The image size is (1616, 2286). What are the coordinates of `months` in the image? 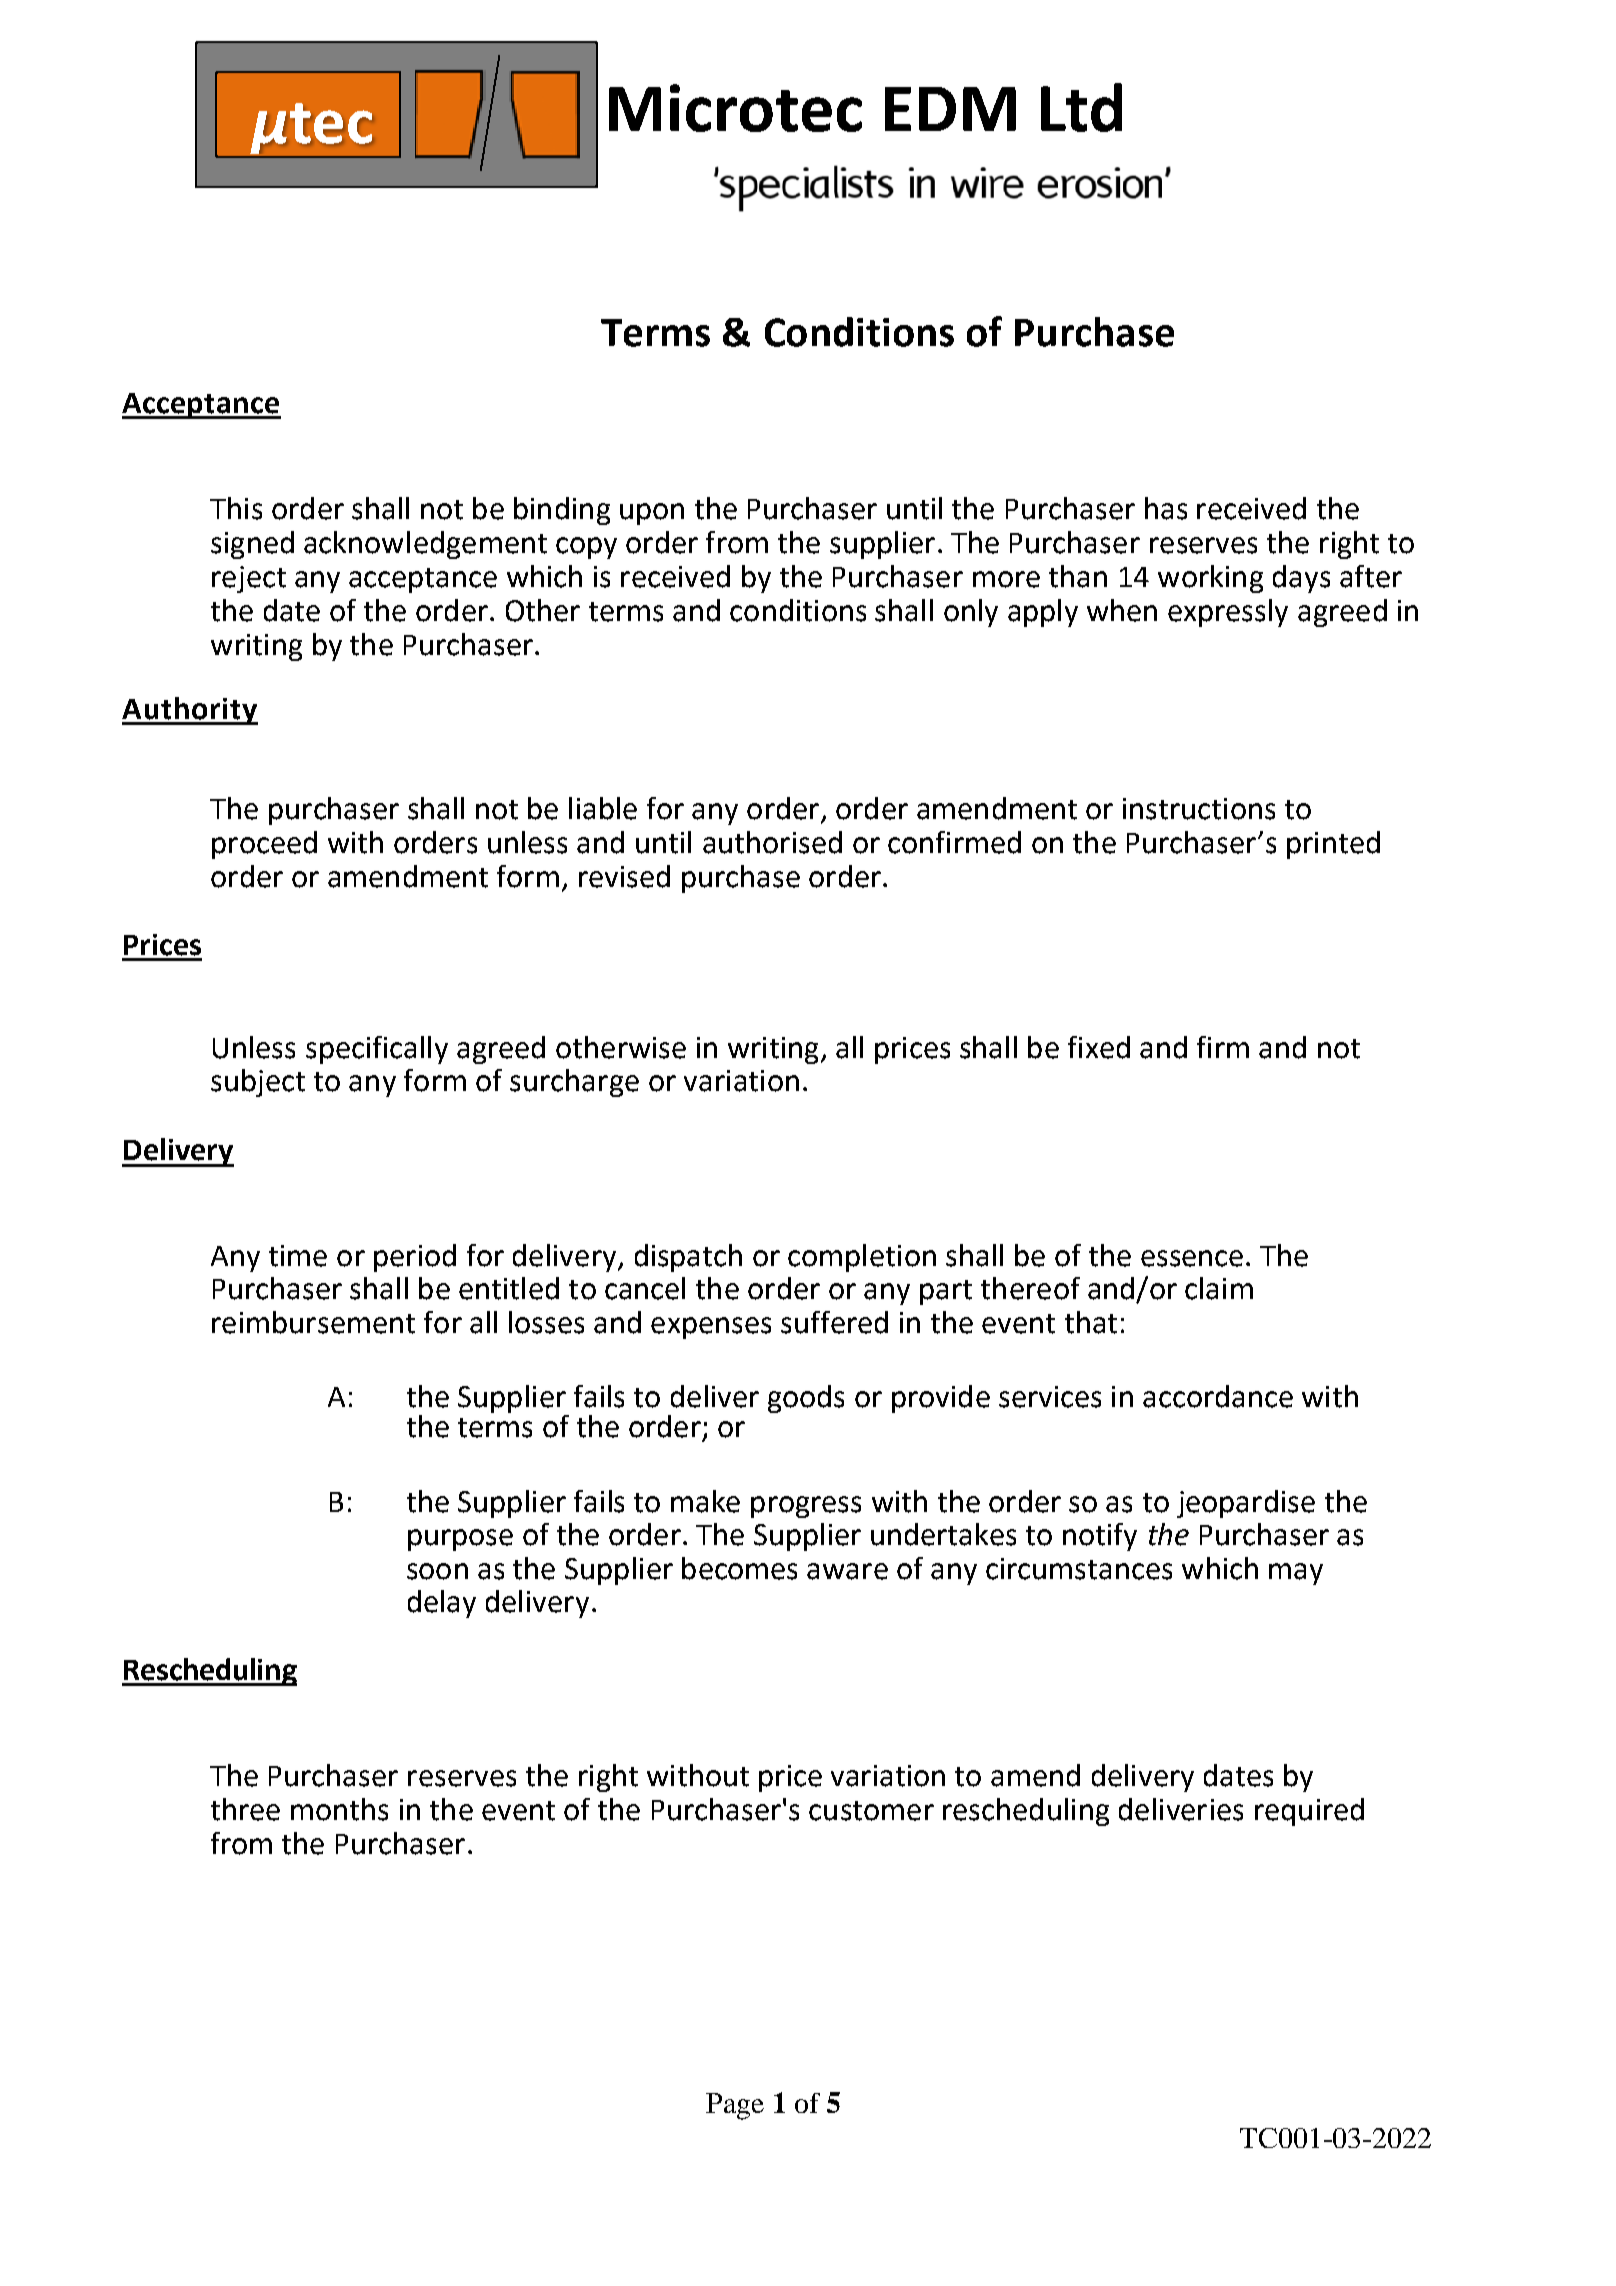 It's located at (339, 1809).
